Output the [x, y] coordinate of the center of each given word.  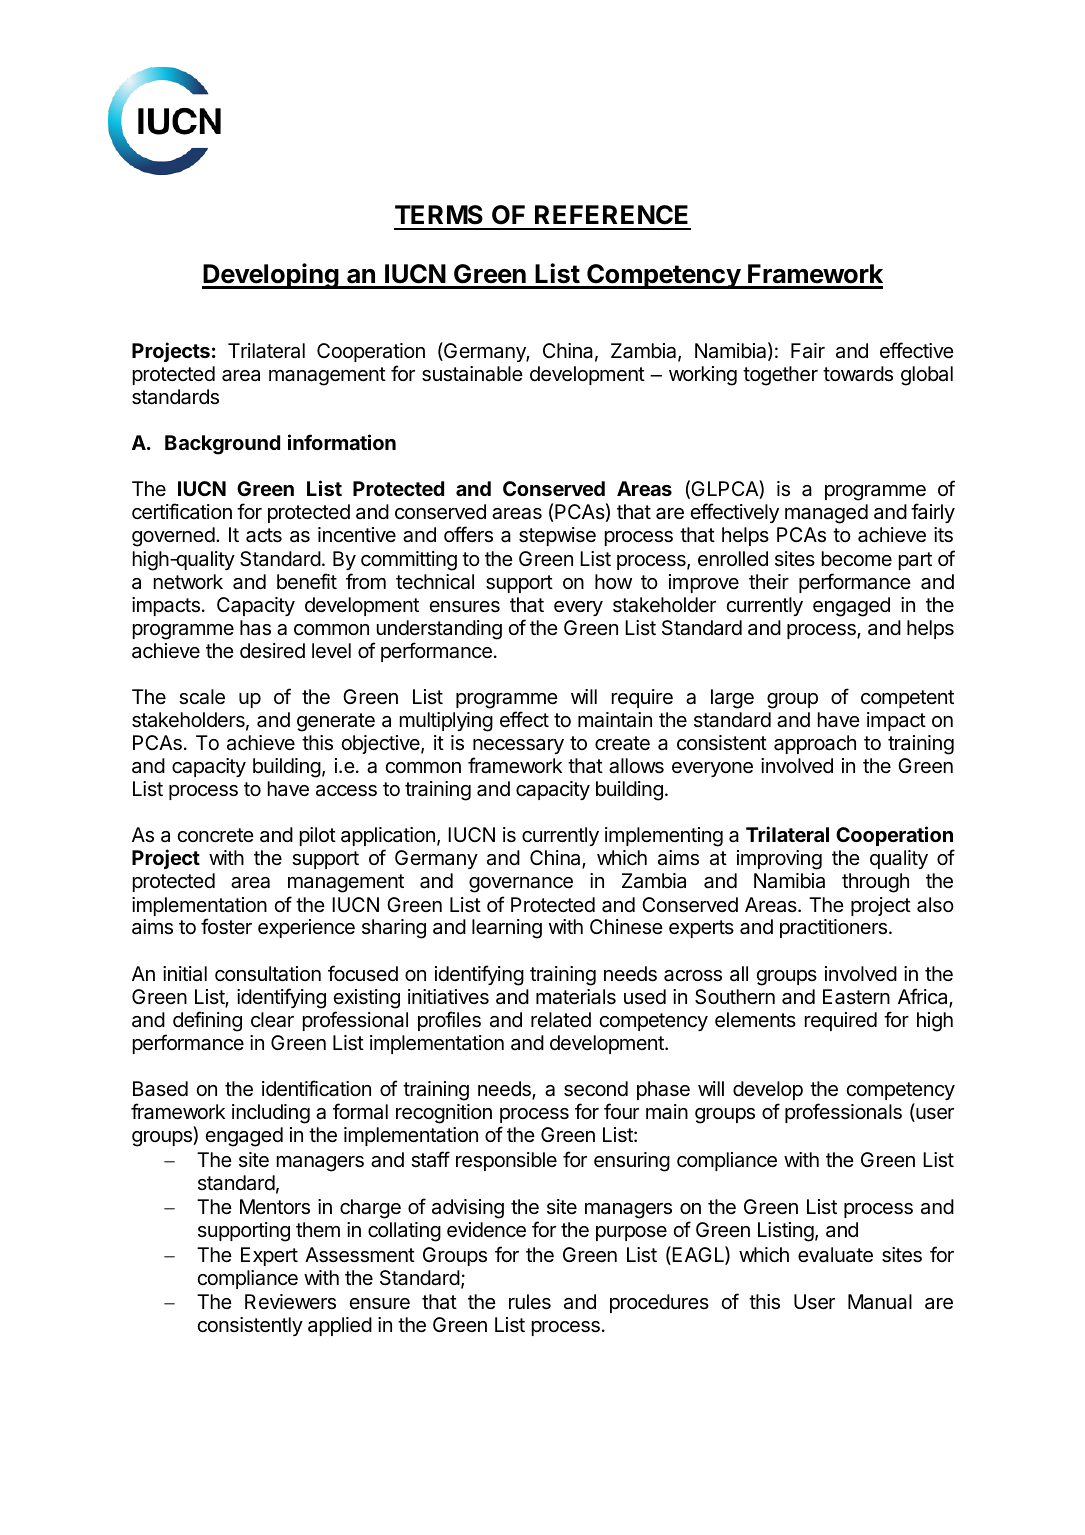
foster [226, 926]
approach [815, 744]
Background [222, 445]
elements [755, 1020]
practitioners [833, 928]
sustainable [472, 374]
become [857, 558]
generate [336, 722]
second [596, 1089]
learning [507, 929]
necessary [518, 746]
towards [858, 374]
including [271, 1114]
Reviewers [290, 1302]
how [613, 581]
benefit [307, 581]
